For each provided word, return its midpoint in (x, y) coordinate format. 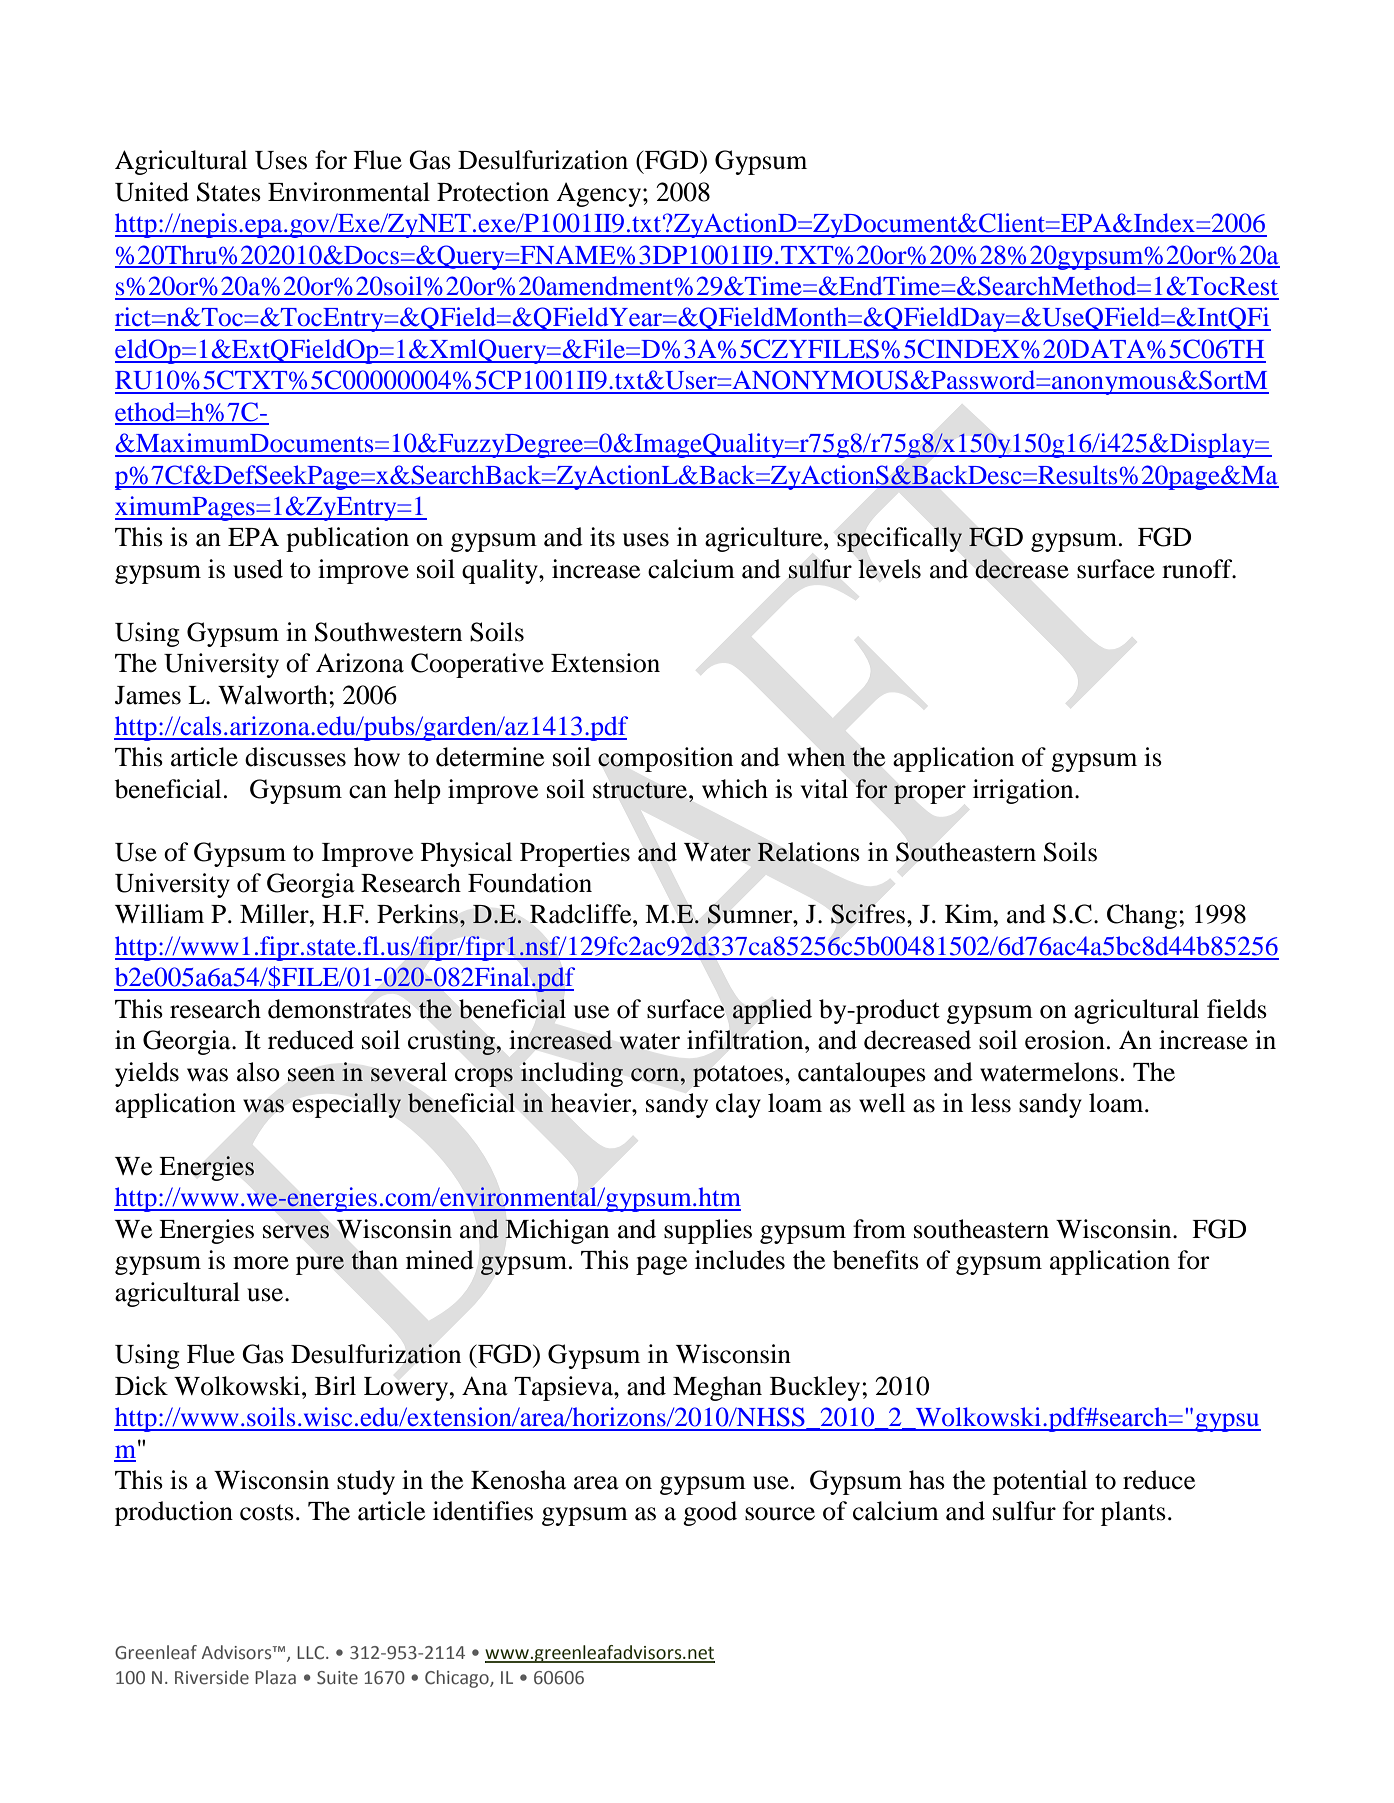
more (261, 1263)
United (152, 192)
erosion (1065, 1040)
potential (1040, 1482)
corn (655, 1075)
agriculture (765, 539)
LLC (312, 1653)
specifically (899, 539)
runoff (1198, 569)
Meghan (717, 1388)
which (735, 789)
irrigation (1024, 791)
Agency (598, 194)
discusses (295, 757)
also (258, 1072)
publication (347, 539)
